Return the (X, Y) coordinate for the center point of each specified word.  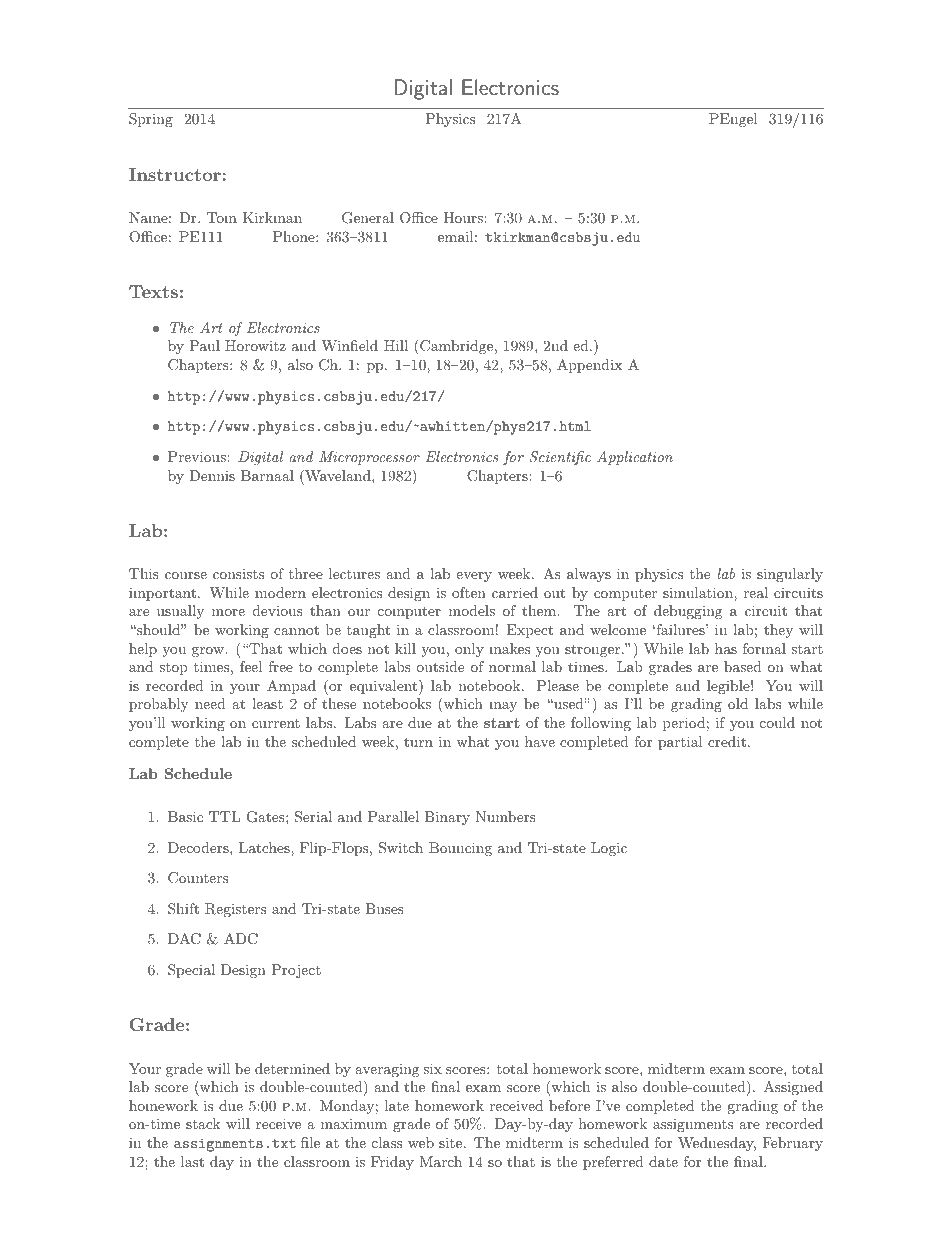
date (663, 1161)
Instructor (175, 174)
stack (203, 1123)
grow (209, 652)
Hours (464, 217)
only (469, 650)
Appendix (589, 366)
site (452, 1142)
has (726, 648)
